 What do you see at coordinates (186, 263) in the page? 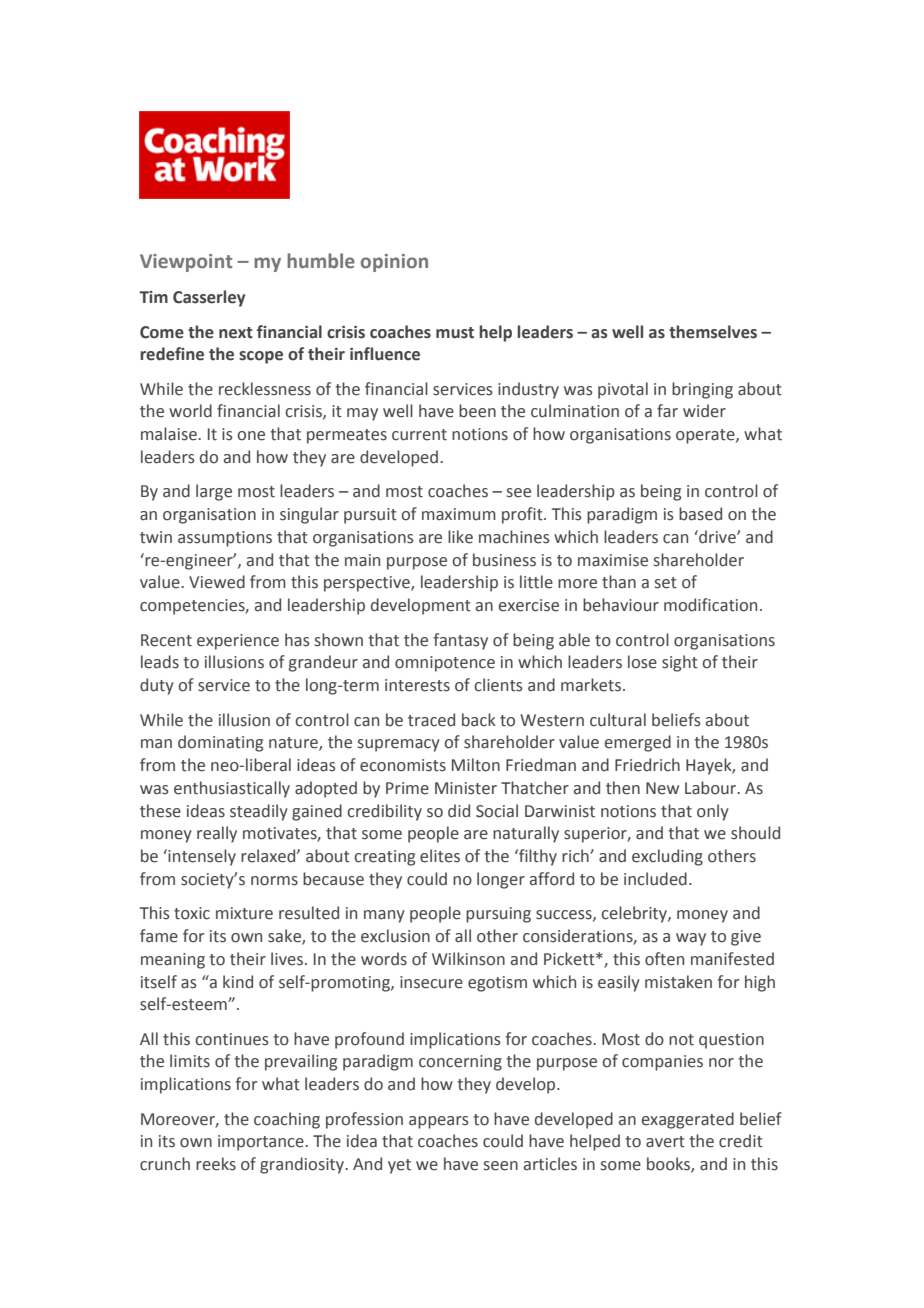
I see `Viewpoint` at bounding box center [186, 263].
